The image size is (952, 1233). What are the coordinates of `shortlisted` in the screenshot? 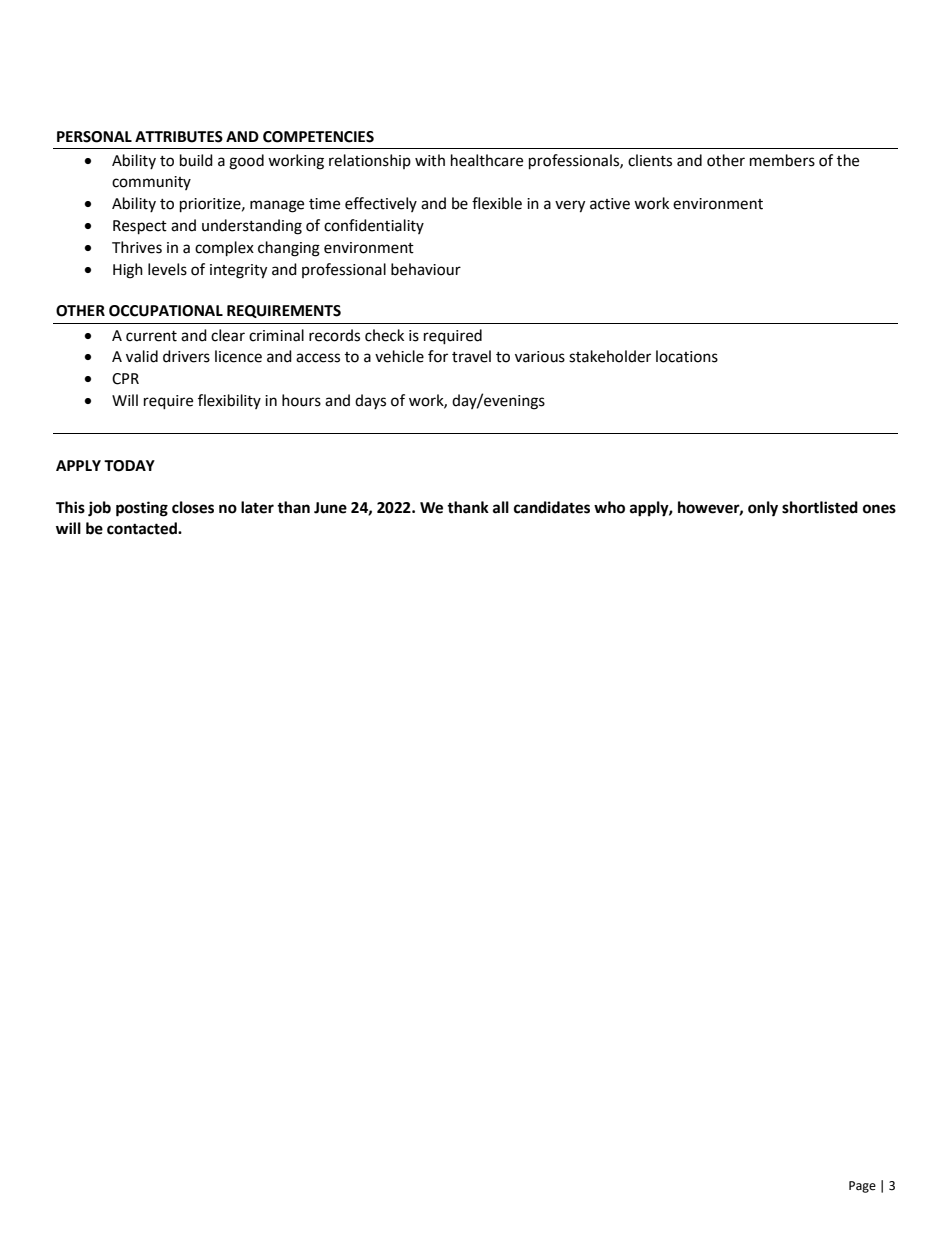 It's located at (820, 507).
